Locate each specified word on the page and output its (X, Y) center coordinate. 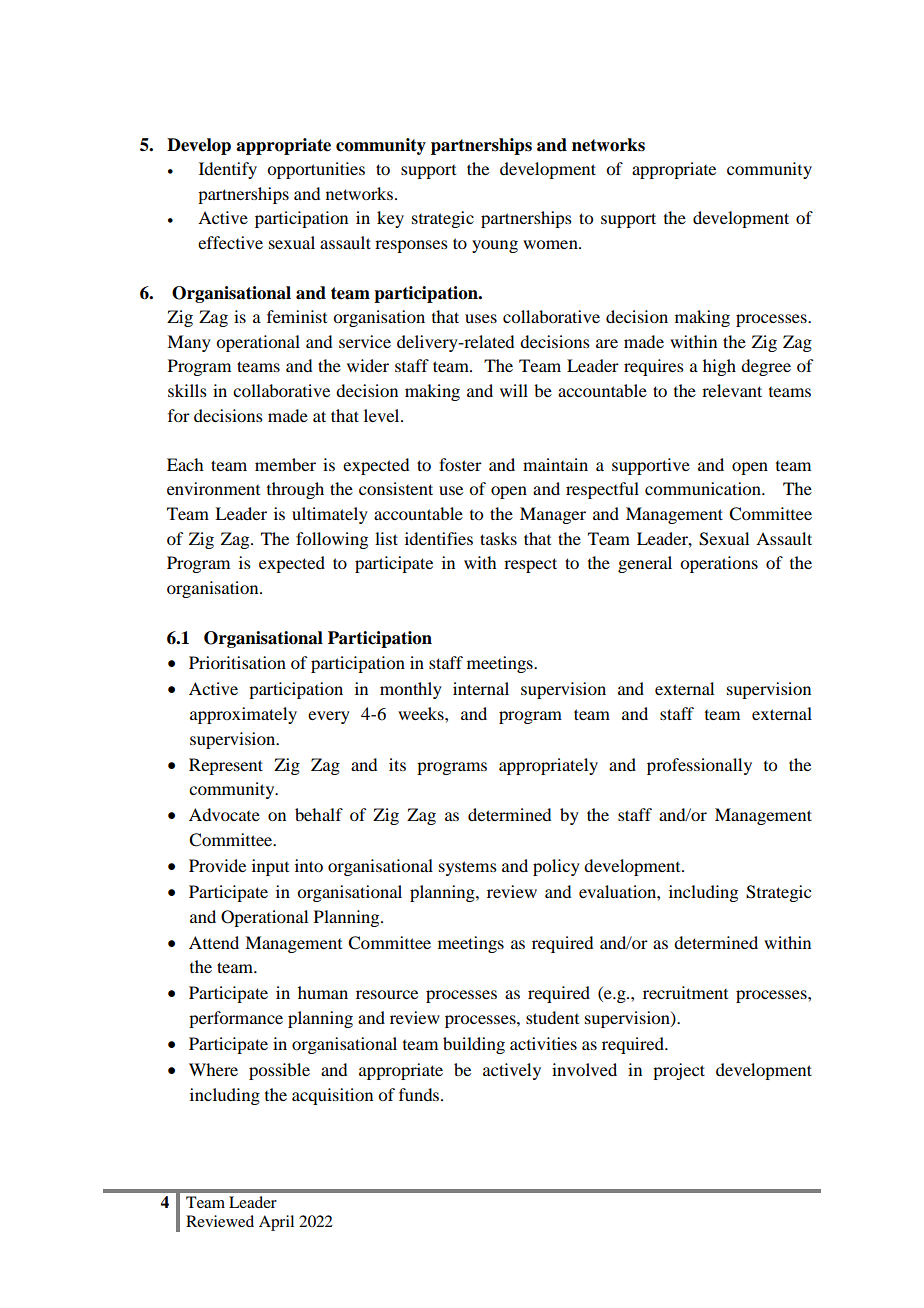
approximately (243, 715)
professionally (699, 766)
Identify (228, 170)
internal (481, 688)
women (551, 244)
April (276, 1223)
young (495, 246)
